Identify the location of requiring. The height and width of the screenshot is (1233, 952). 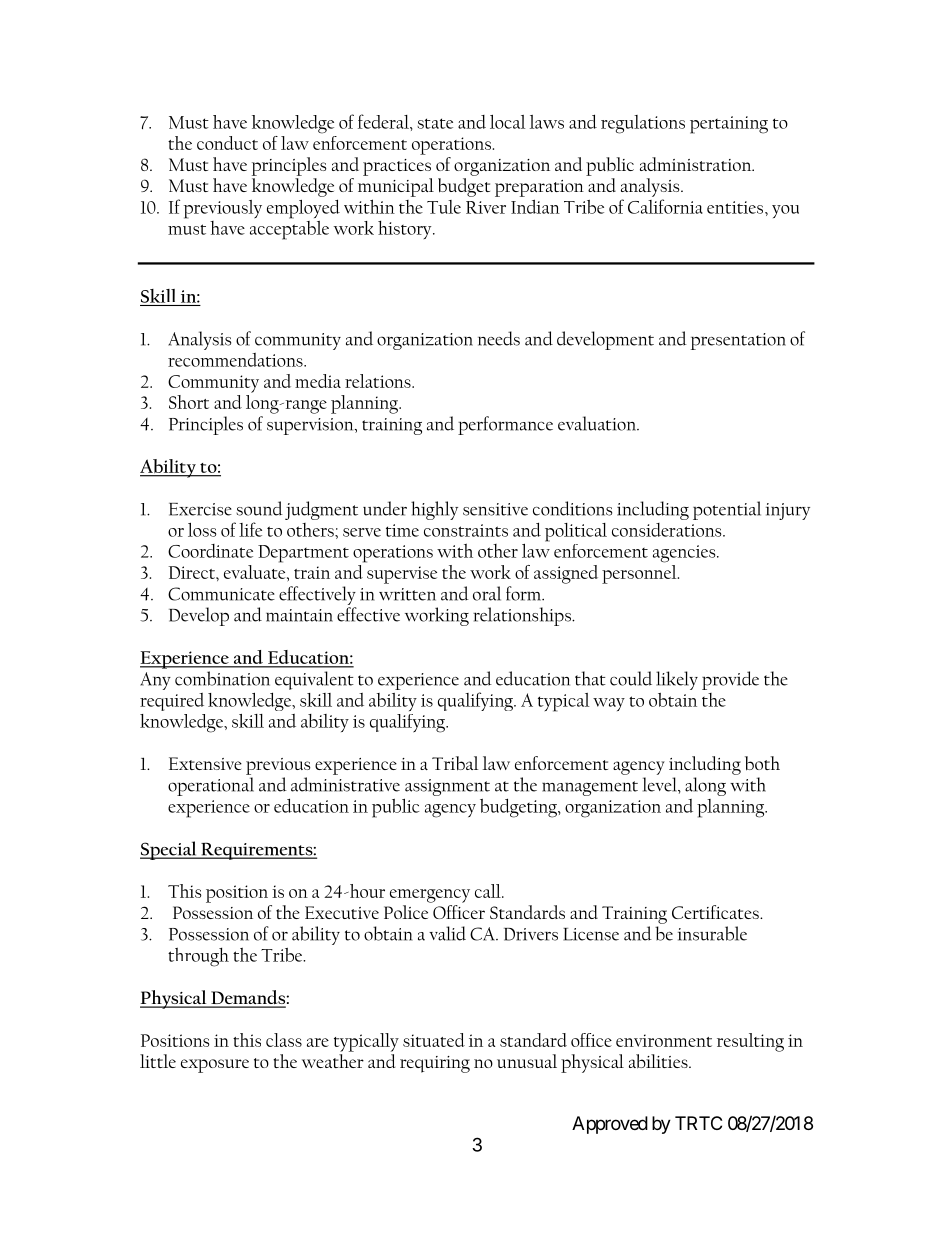
(435, 1064).
